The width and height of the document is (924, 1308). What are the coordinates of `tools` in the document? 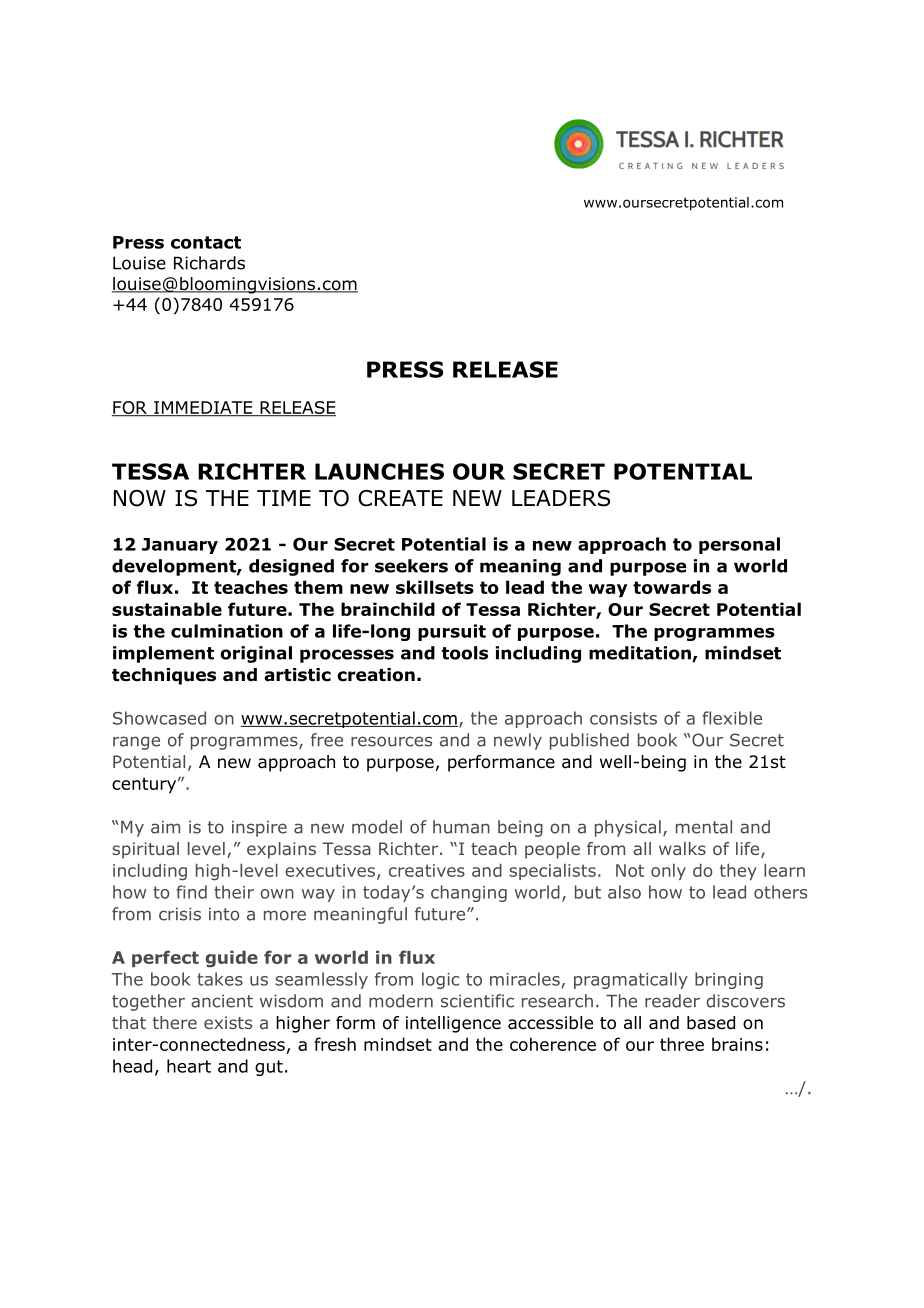 It's located at (465, 653).
